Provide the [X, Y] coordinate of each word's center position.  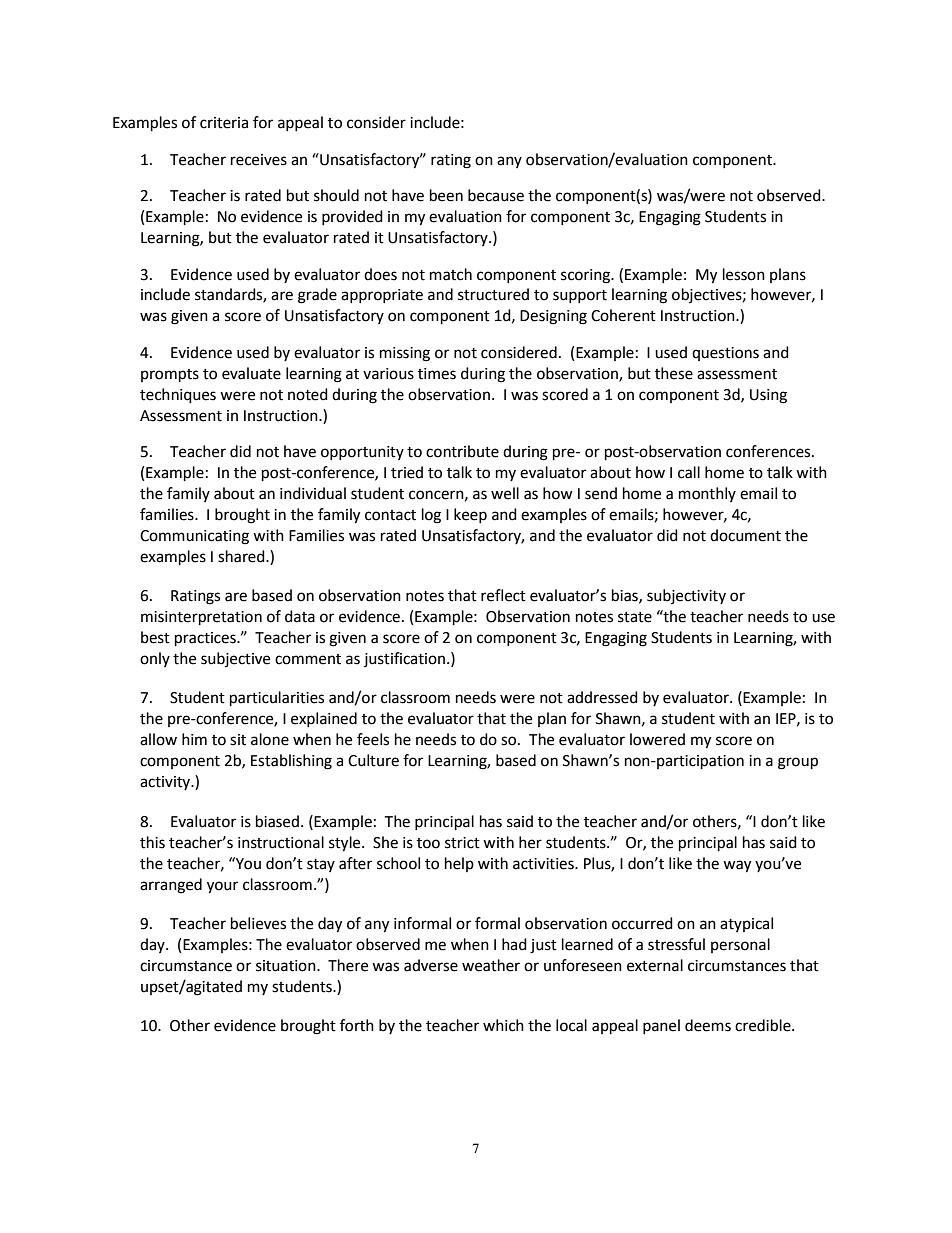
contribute [462, 451]
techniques [178, 396]
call [689, 472]
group [798, 763]
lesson [744, 274]
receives [259, 160]
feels [373, 739]
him [194, 739]
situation [287, 966]
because [496, 195]
